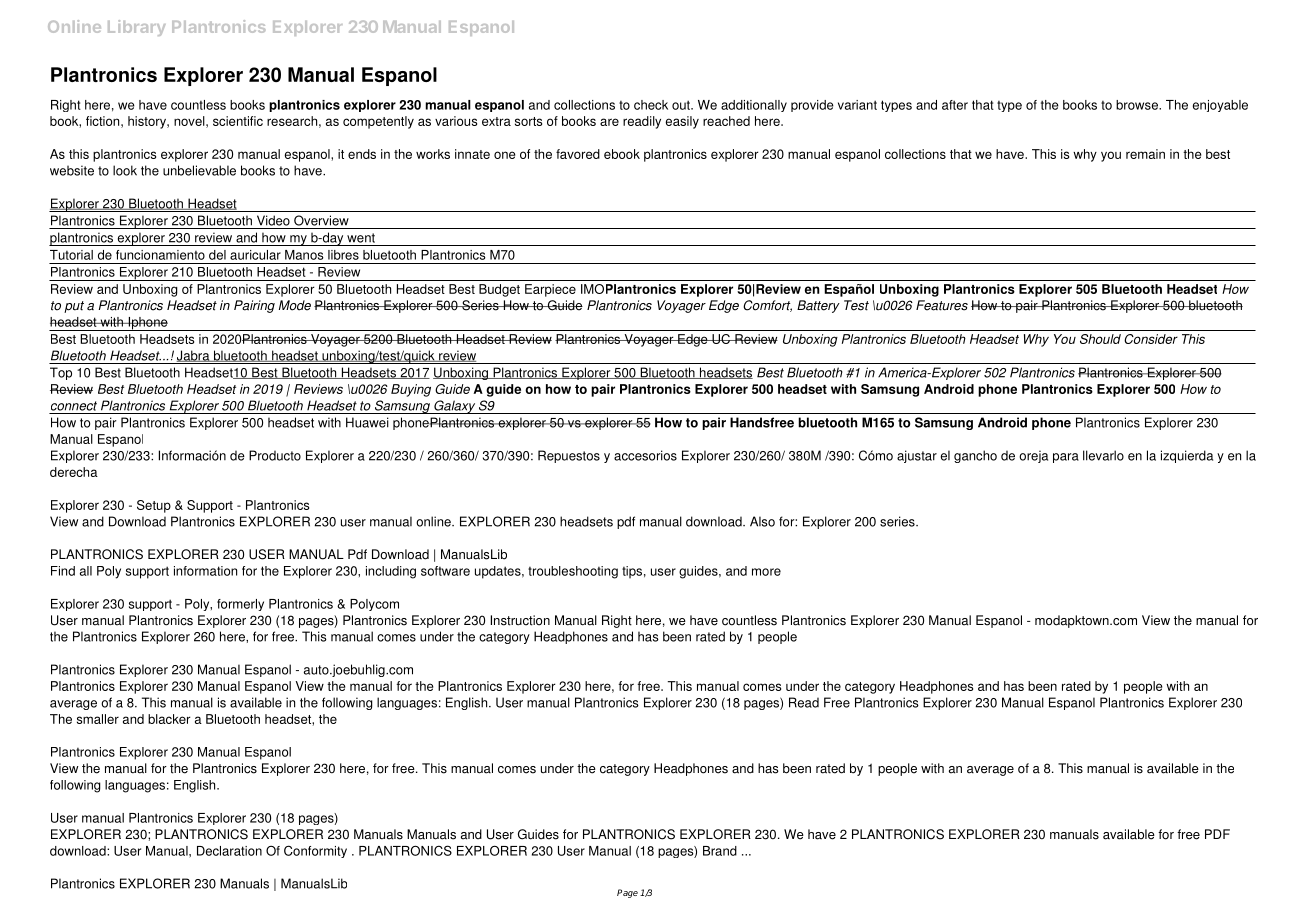 Image resolution: width=1308 pixels, height=924 pixels. What do you see at coordinates (573, 572) in the page?
I see `troubleshooting` at bounding box center [573, 572].
